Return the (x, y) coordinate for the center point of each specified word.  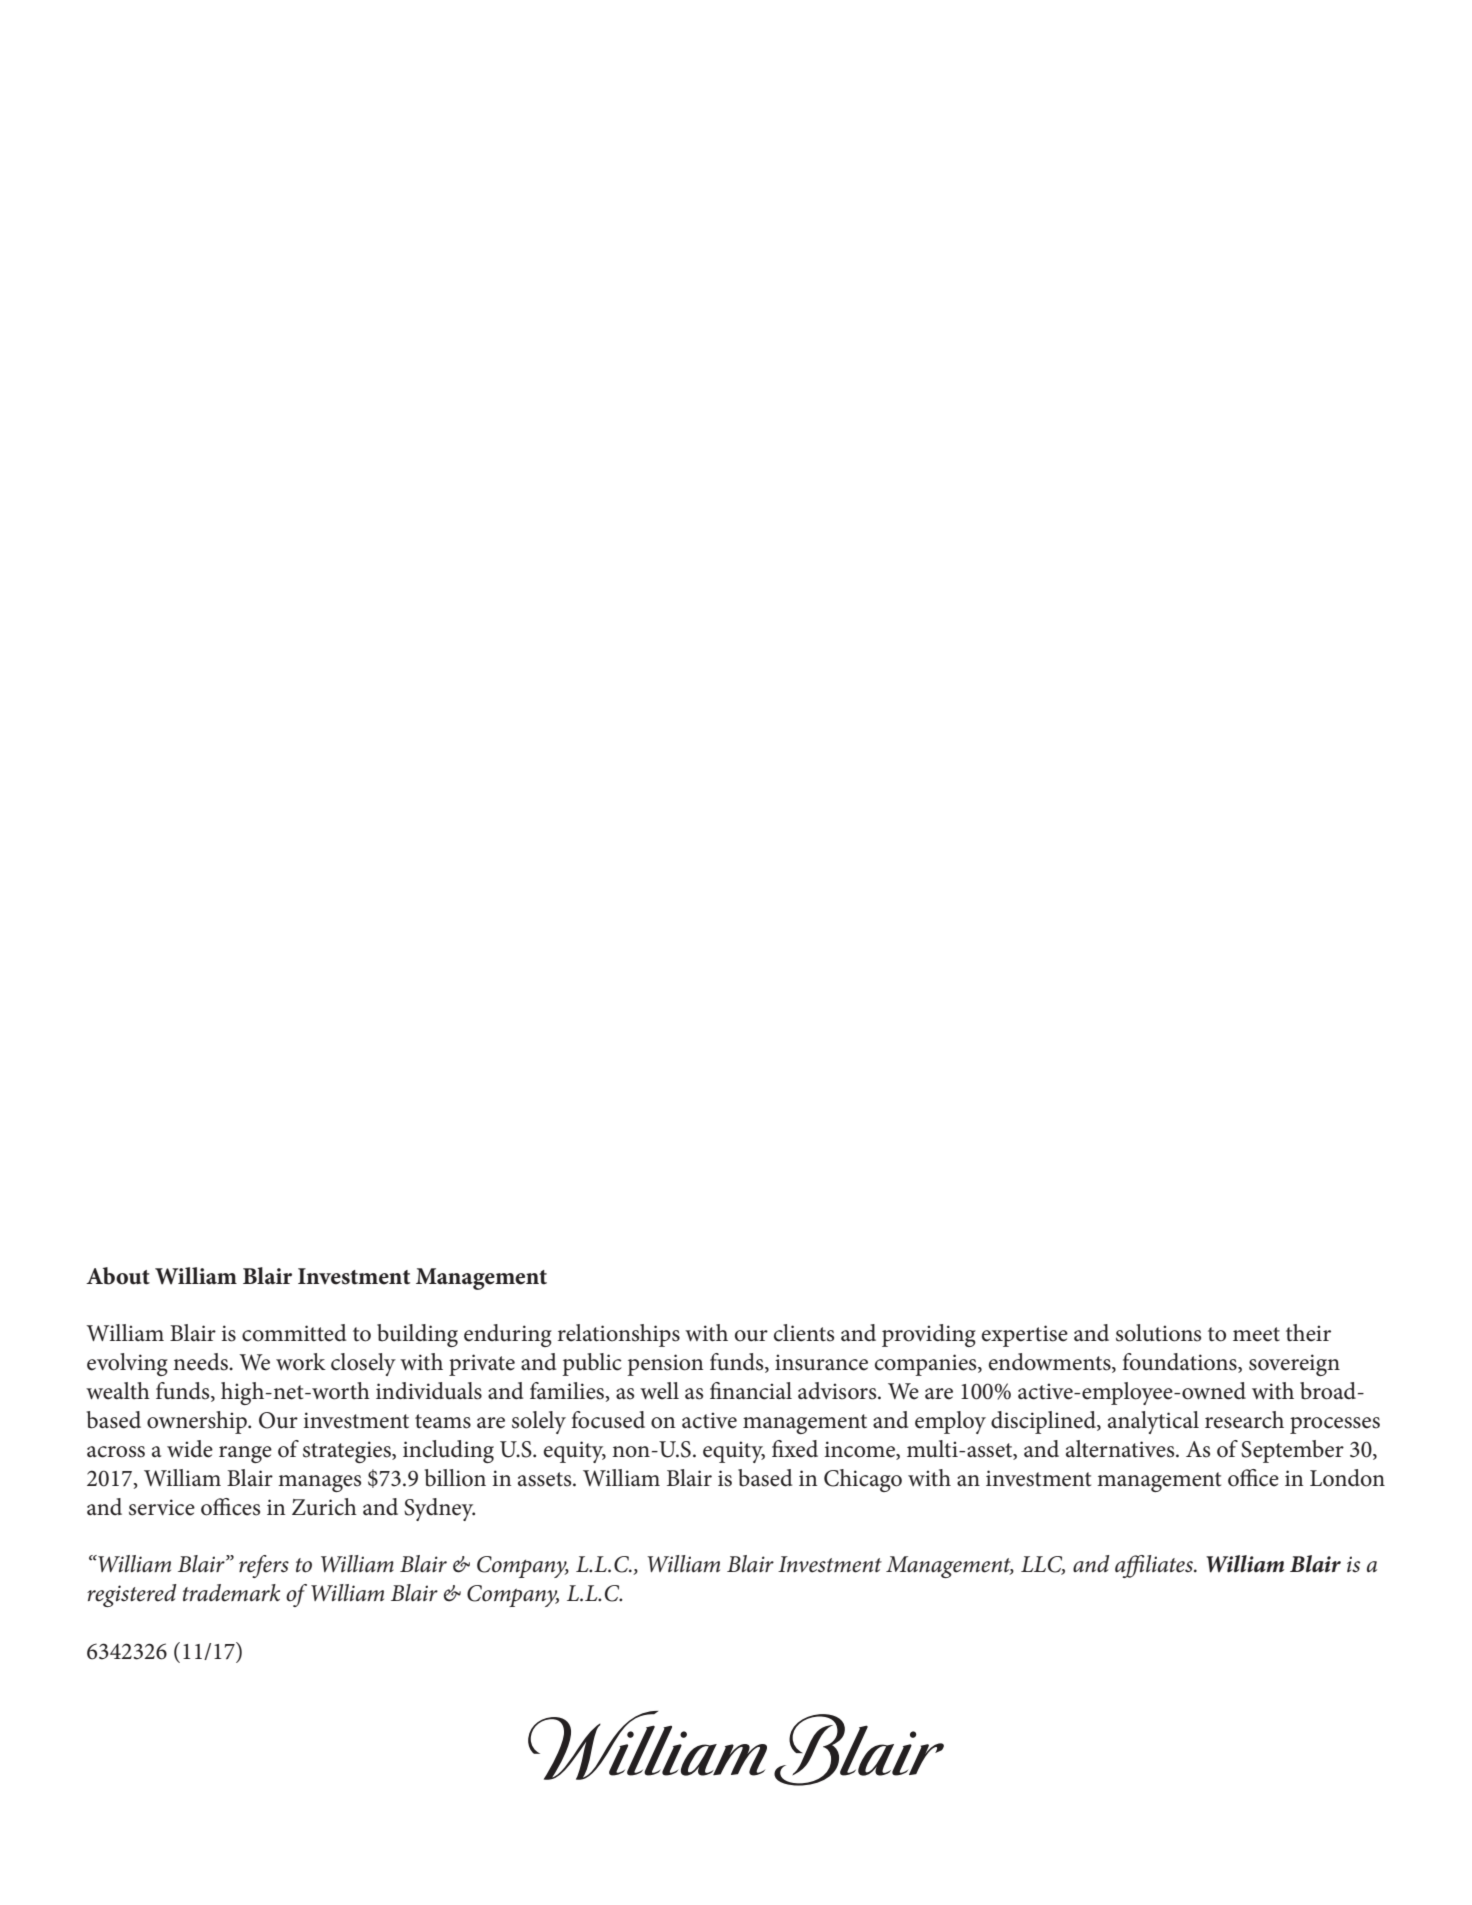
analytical (1153, 1422)
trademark (231, 1593)
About (118, 1276)
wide (190, 1449)
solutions (1158, 1333)
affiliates (1155, 1566)
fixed (795, 1449)
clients (804, 1333)
